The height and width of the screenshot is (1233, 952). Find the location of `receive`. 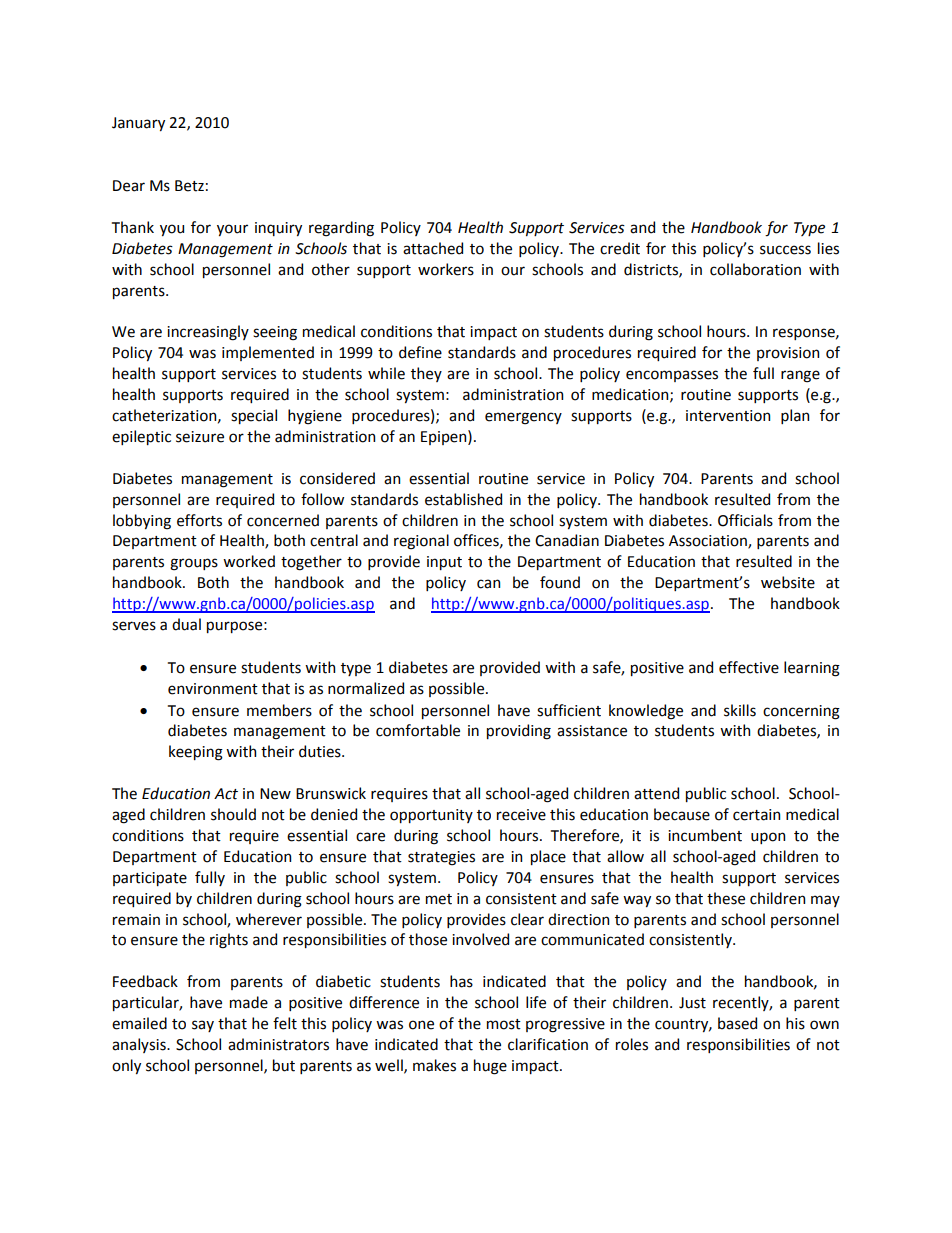

receive is located at coordinates (521, 815).
